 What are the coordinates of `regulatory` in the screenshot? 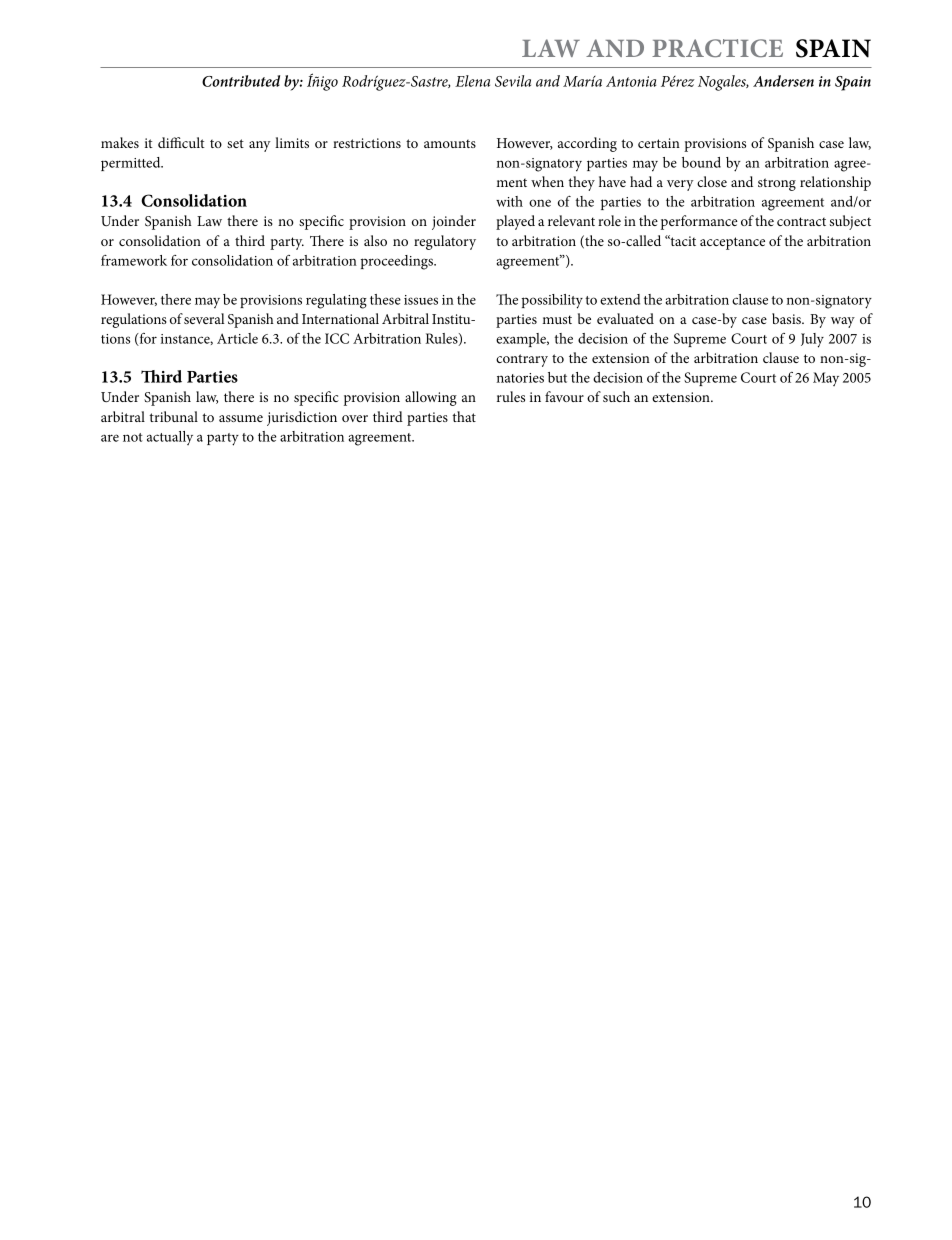 It's located at (445, 242).
